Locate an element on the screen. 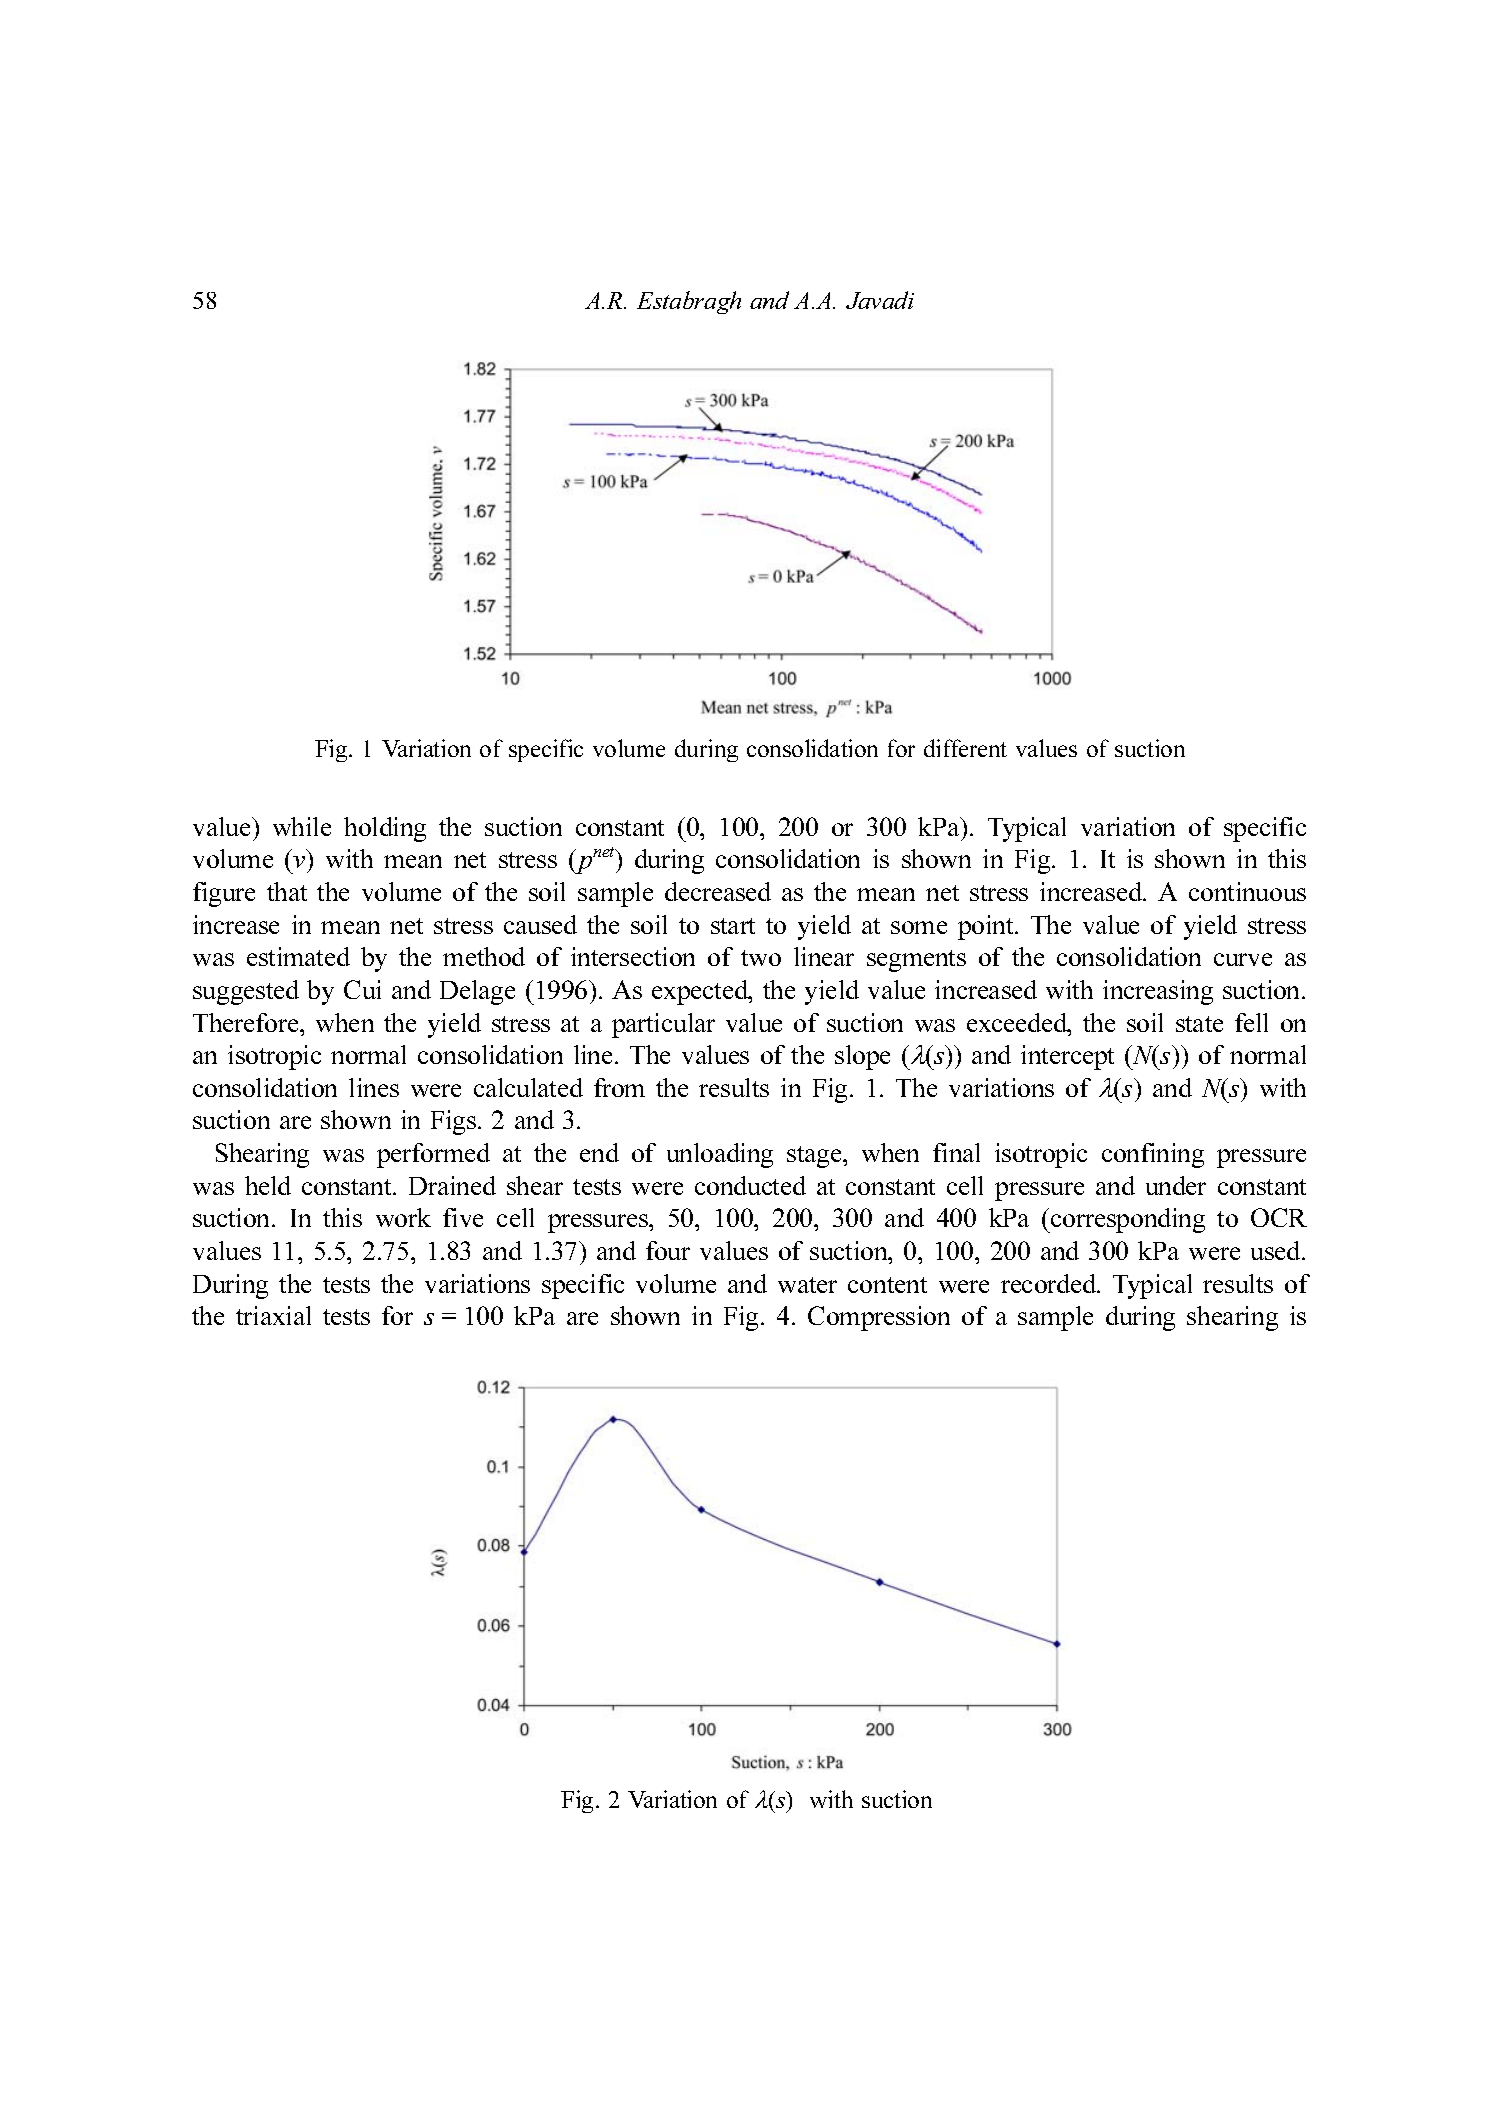 This screenshot has height=2122, width=1500. performed is located at coordinates (433, 1155).
